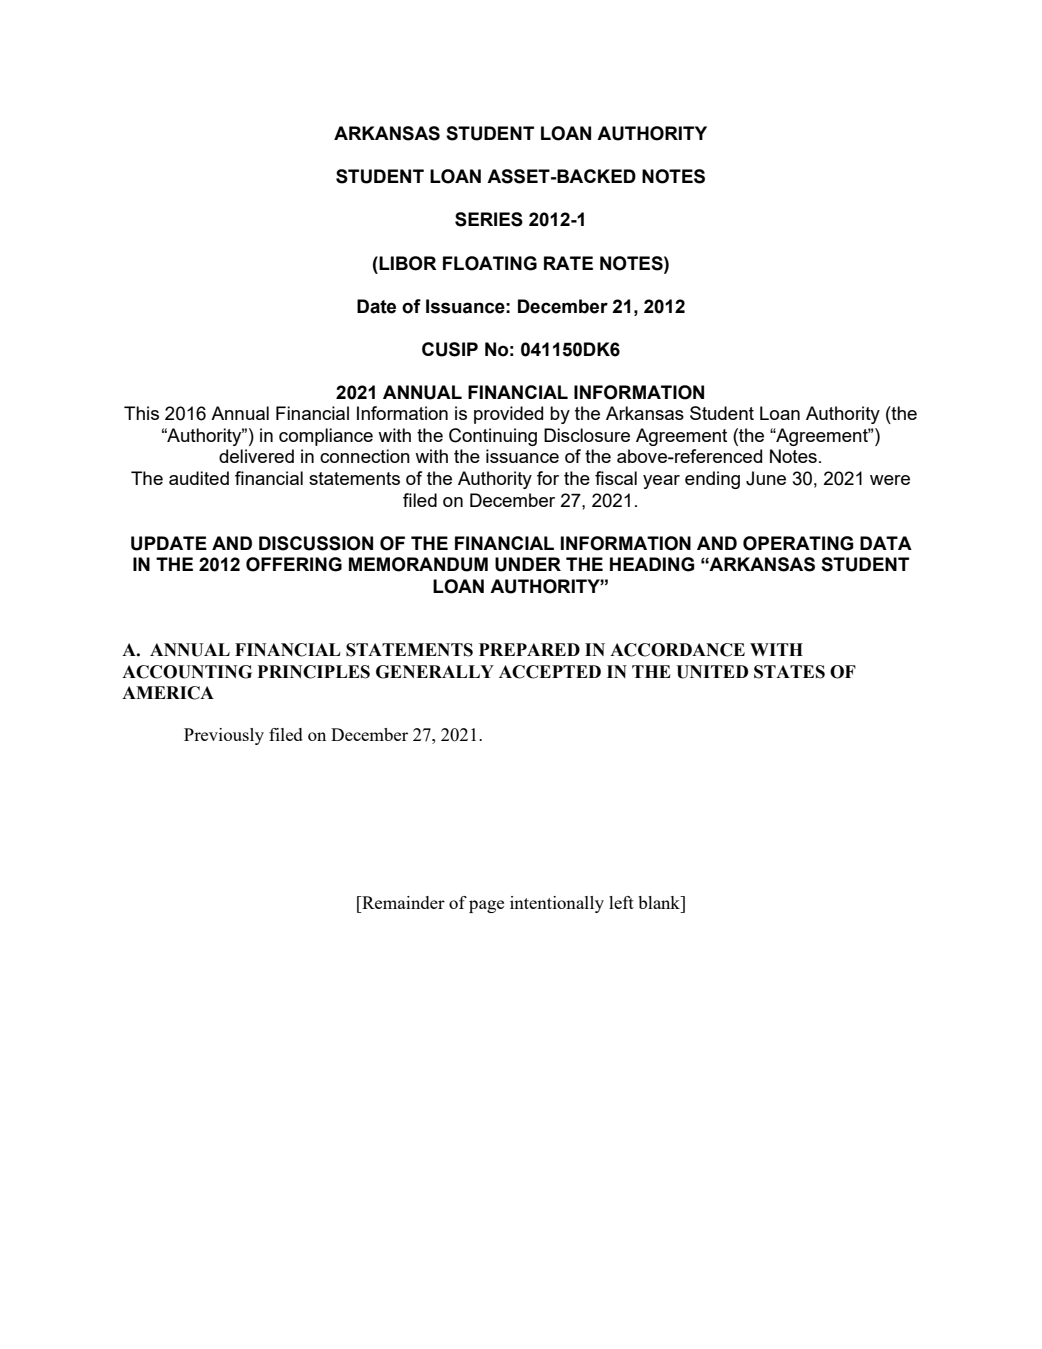 This screenshot has height=1349, width=1042. I want to click on SERIES, so click(489, 219).
